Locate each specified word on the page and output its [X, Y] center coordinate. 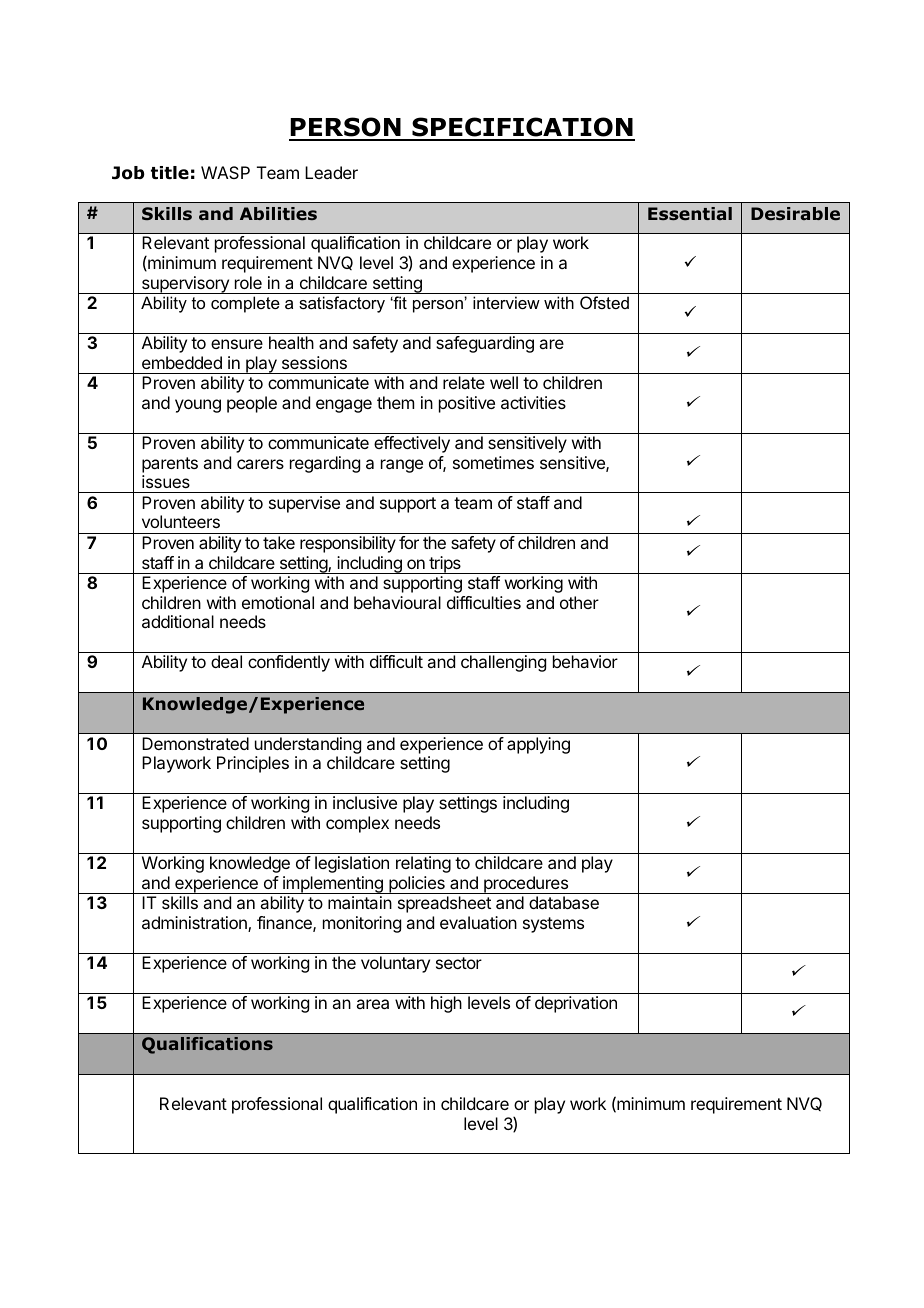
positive [467, 404]
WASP [225, 172]
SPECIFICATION [522, 128]
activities [533, 402]
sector [459, 963]
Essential [690, 213]
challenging [503, 663]
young [198, 406]
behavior [585, 661]
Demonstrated [195, 743]
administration [195, 924]
